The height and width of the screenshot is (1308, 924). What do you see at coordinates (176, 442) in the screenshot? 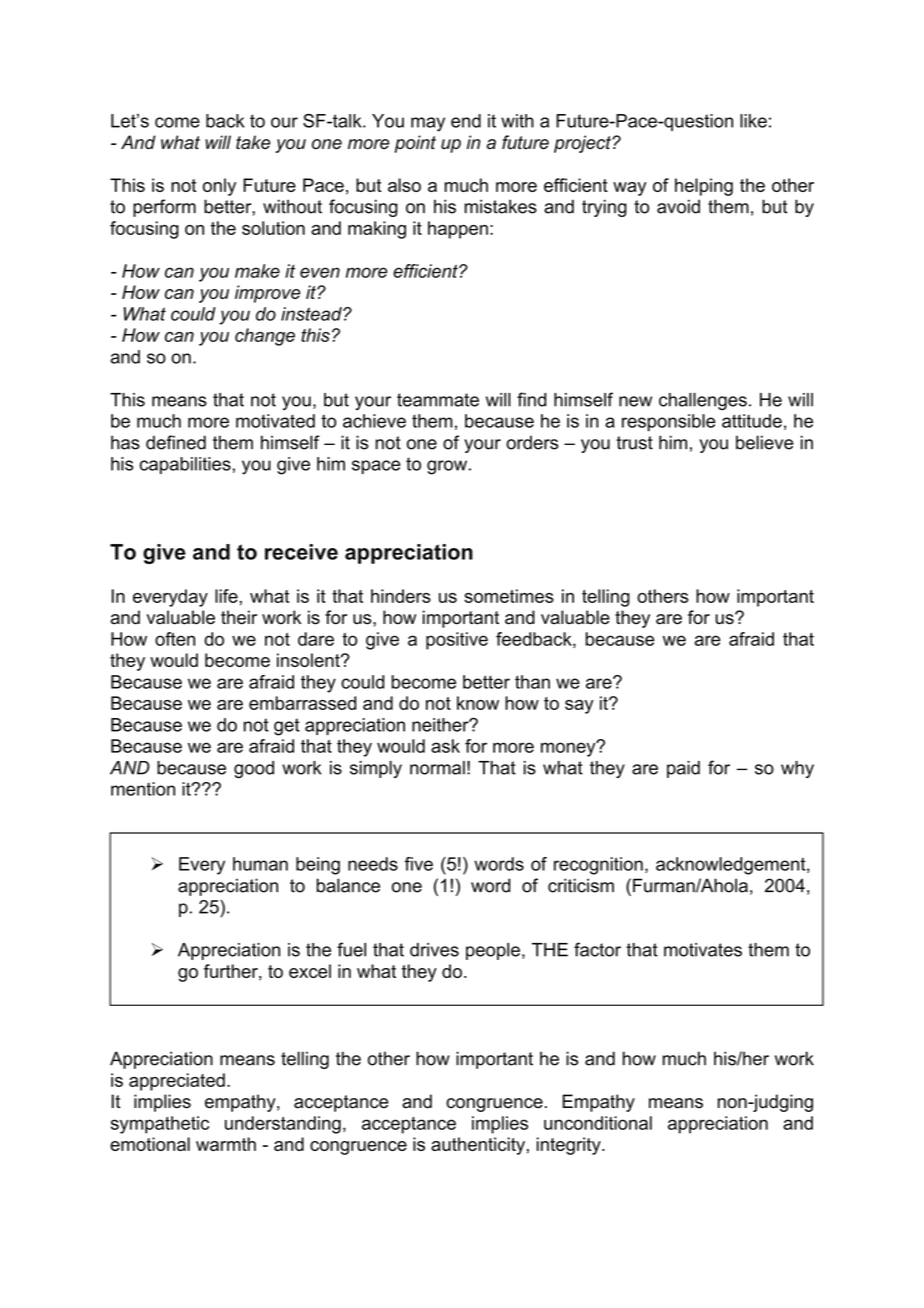
I see `defined` at bounding box center [176, 442].
